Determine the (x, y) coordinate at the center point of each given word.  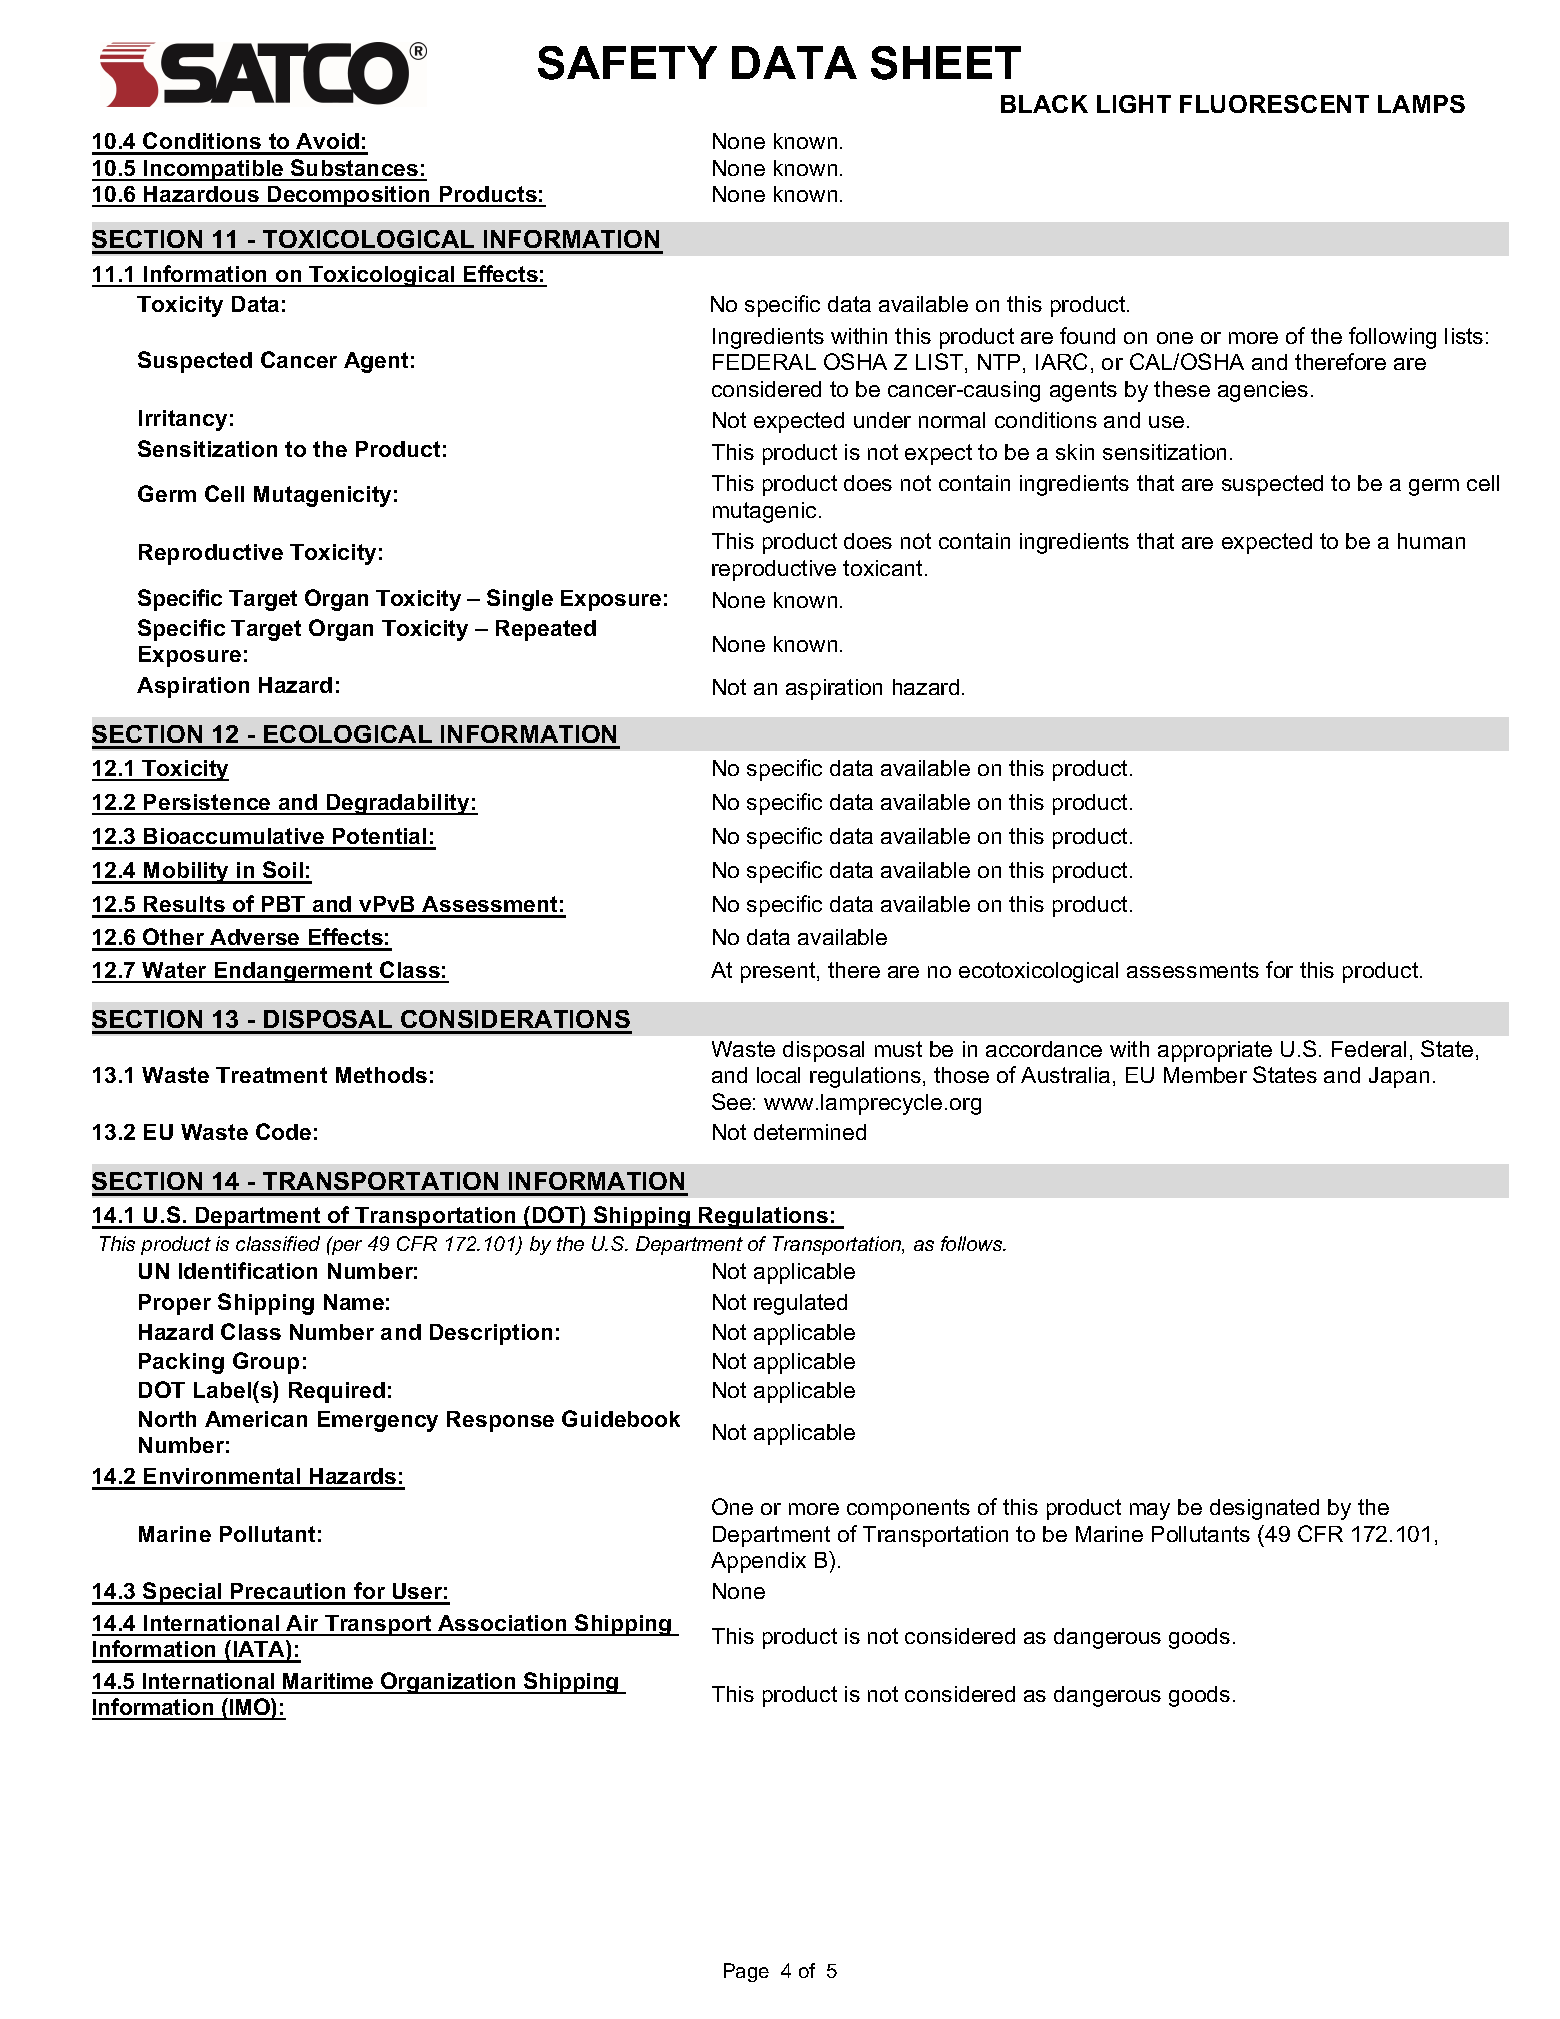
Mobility (187, 873)
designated (1264, 1509)
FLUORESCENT (1274, 104)
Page (746, 1972)
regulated (800, 1304)
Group (266, 1363)
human (1431, 541)
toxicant (882, 568)
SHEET (946, 63)
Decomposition (349, 196)
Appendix (758, 1562)
